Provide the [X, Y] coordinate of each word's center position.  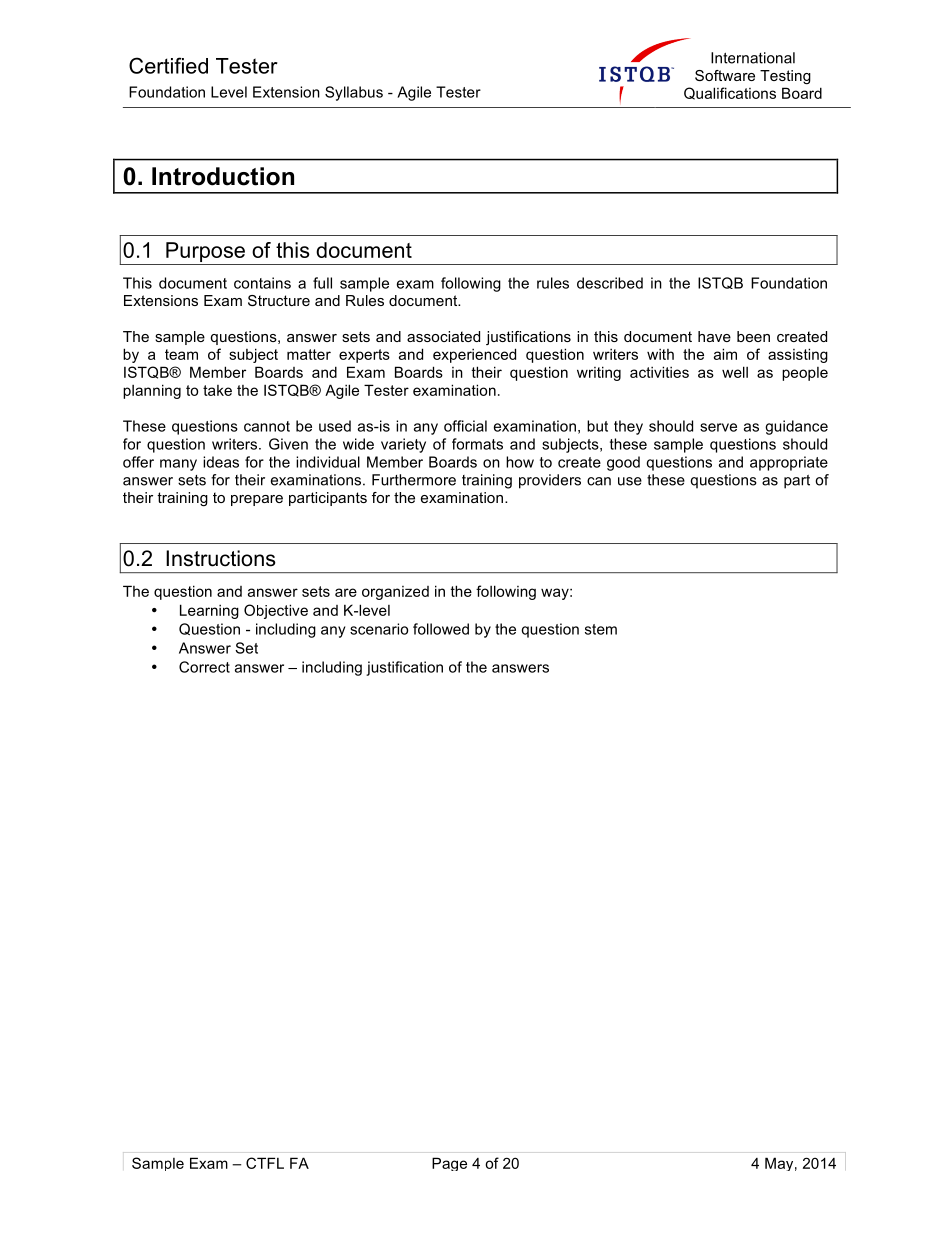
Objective [276, 611]
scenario [379, 629]
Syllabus [354, 93]
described [610, 283]
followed [441, 629]
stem [601, 629]
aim [725, 354]
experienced [474, 355]
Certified [168, 65]
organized [395, 593]
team [181, 354]
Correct [204, 667]
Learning [209, 611]
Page [449, 1164]
